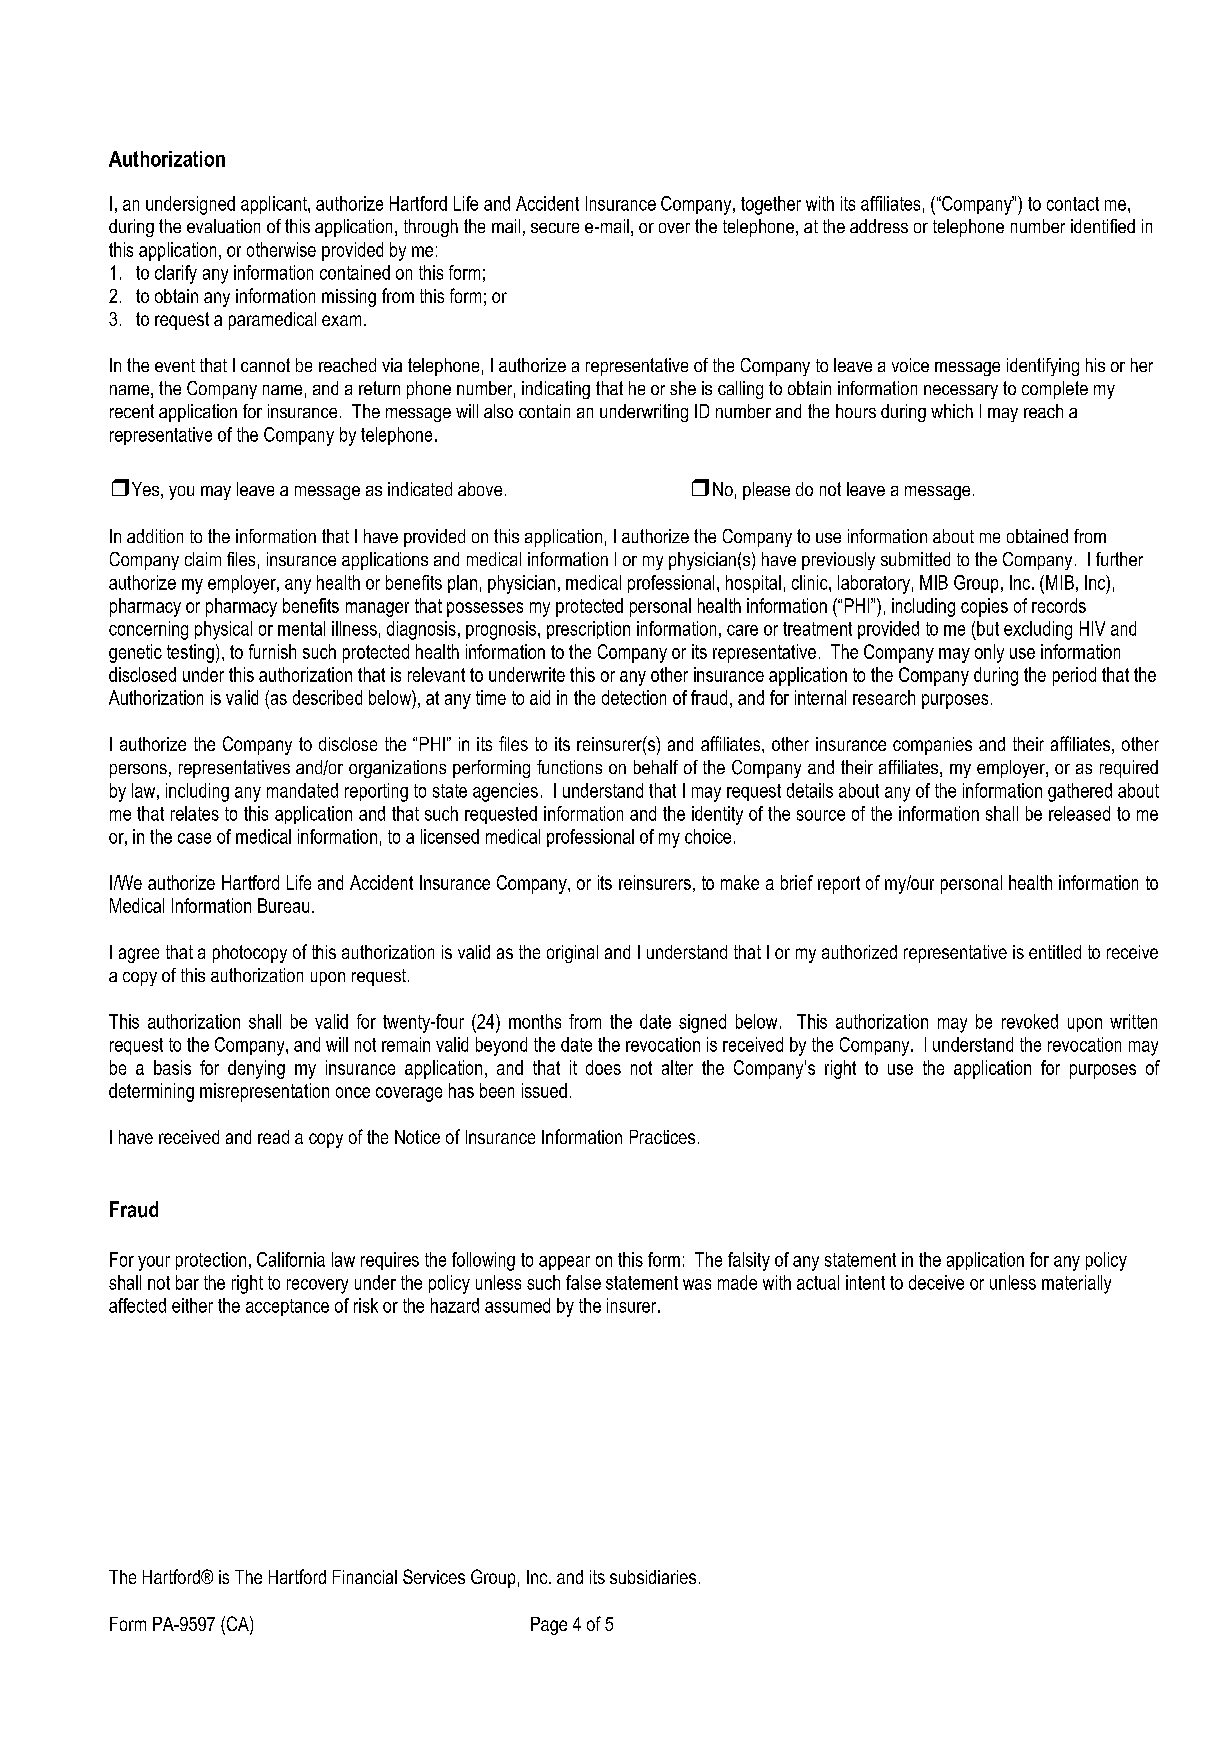  I want to click on entitled, so click(1055, 952).
